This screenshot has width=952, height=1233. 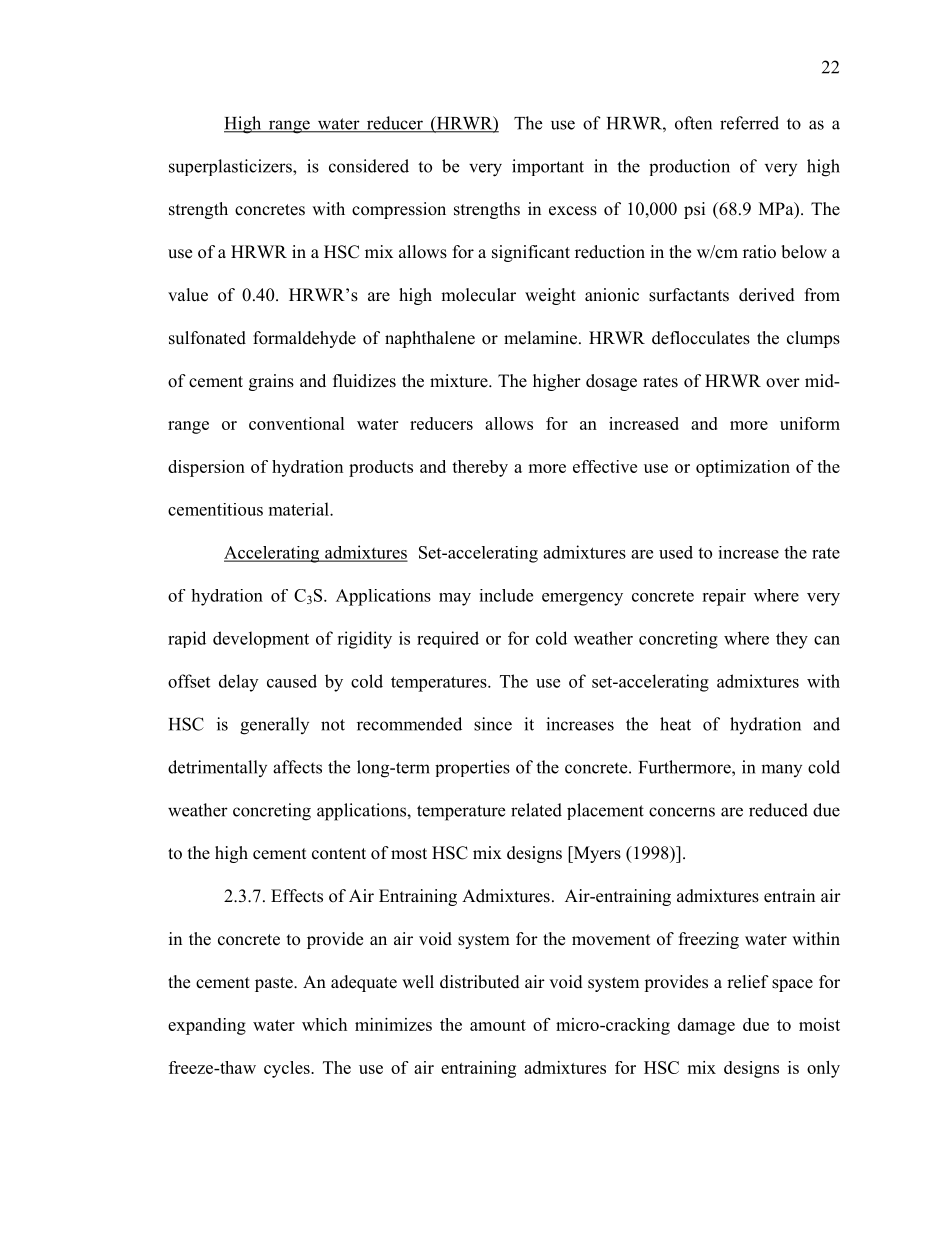 What do you see at coordinates (743, 468) in the screenshot?
I see `optimization` at bounding box center [743, 468].
